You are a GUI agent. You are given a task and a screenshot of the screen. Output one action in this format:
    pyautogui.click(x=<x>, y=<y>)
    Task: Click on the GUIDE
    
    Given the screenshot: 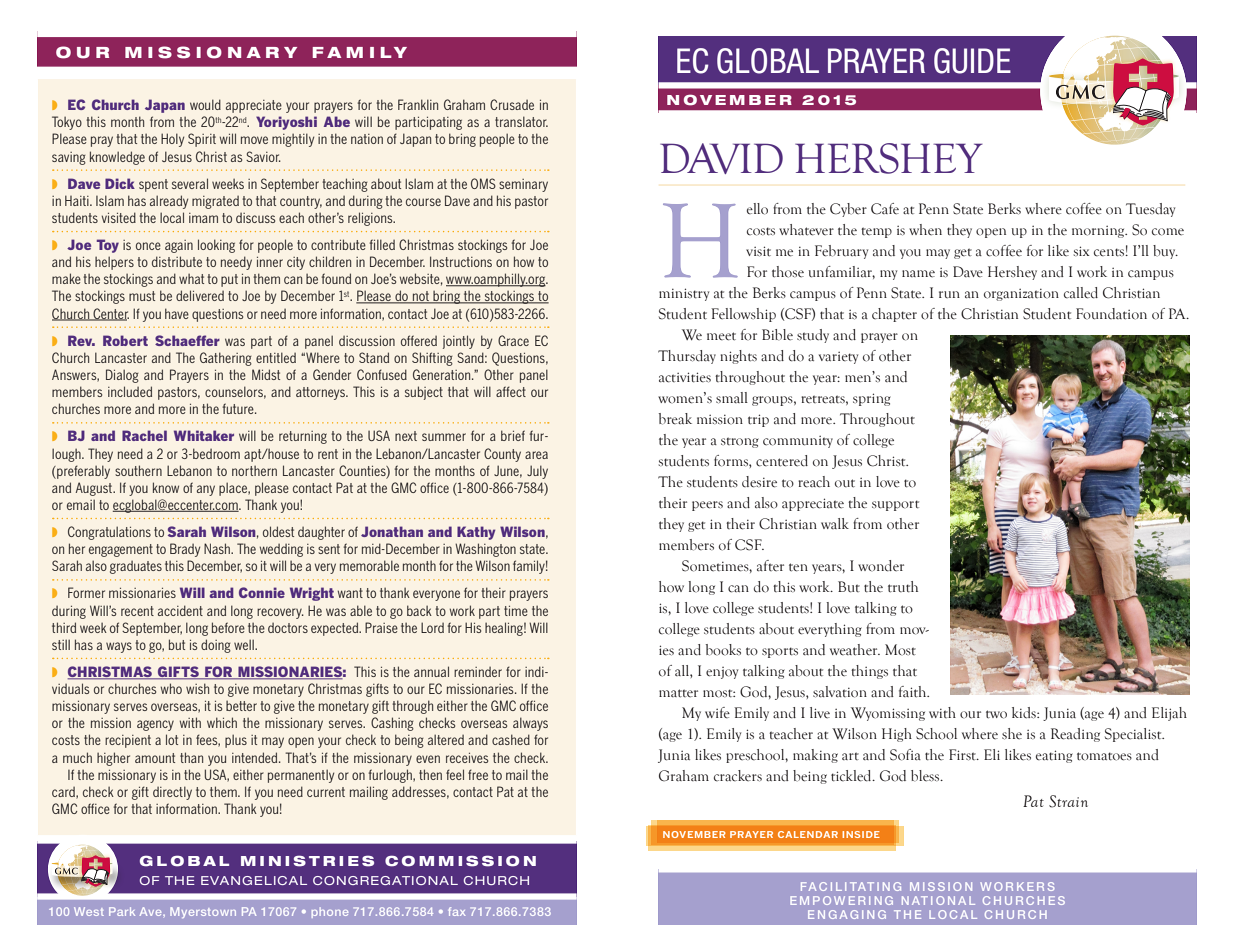 What is the action you would take?
    pyautogui.click(x=972, y=61)
